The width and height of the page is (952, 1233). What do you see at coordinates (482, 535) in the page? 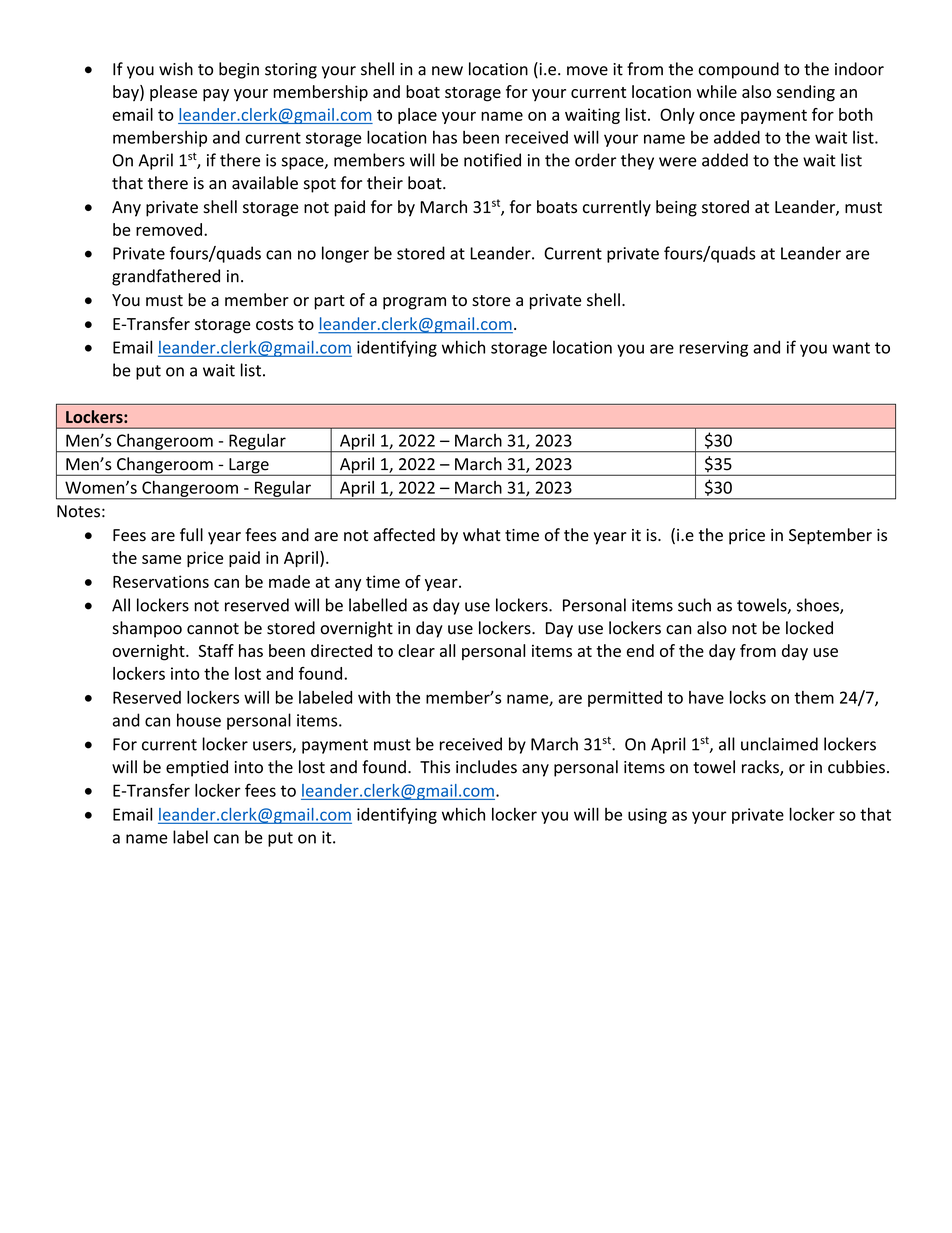
I see `what` at bounding box center [482, 535].
